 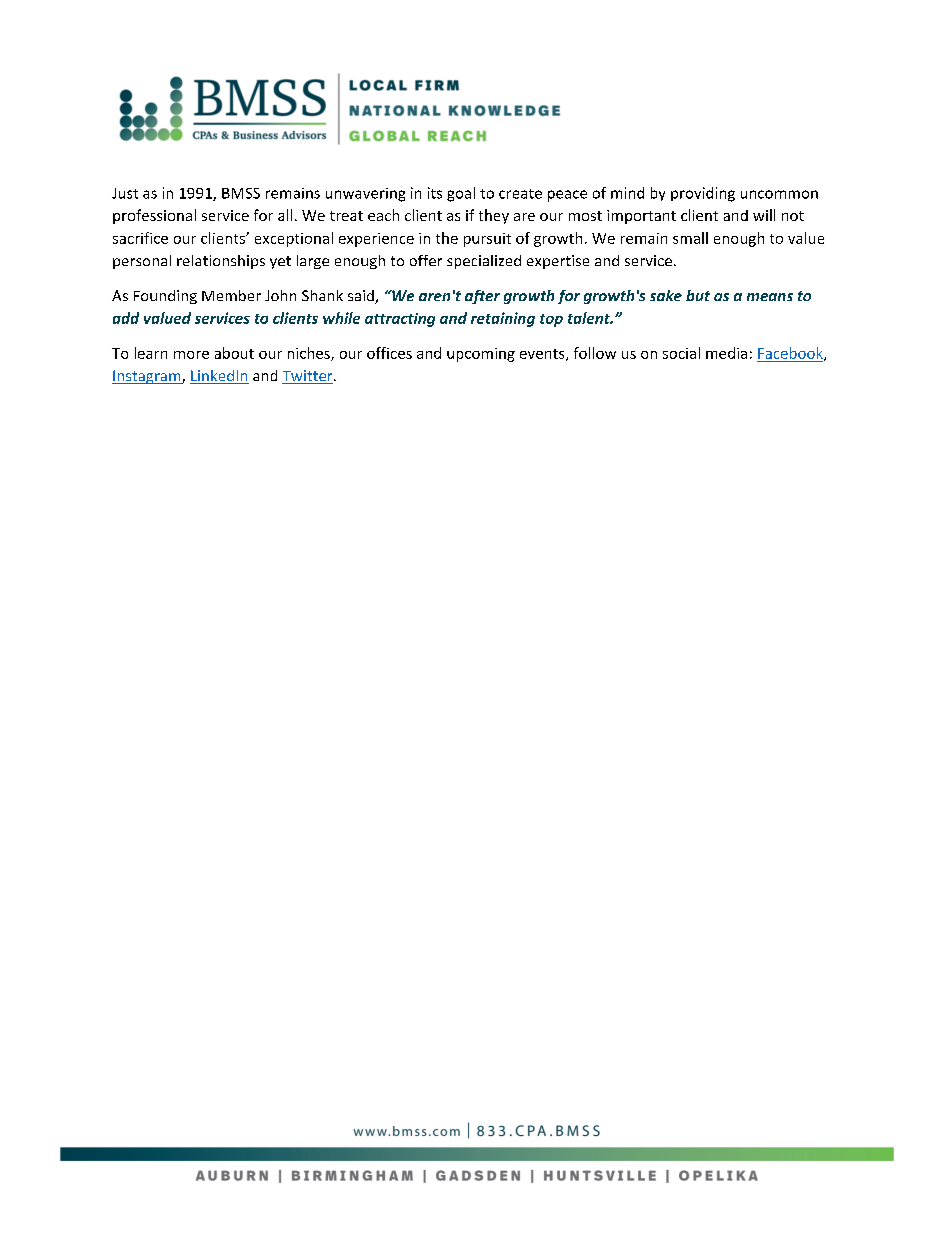 I want to click on goal, so click(x=461, y=194).
